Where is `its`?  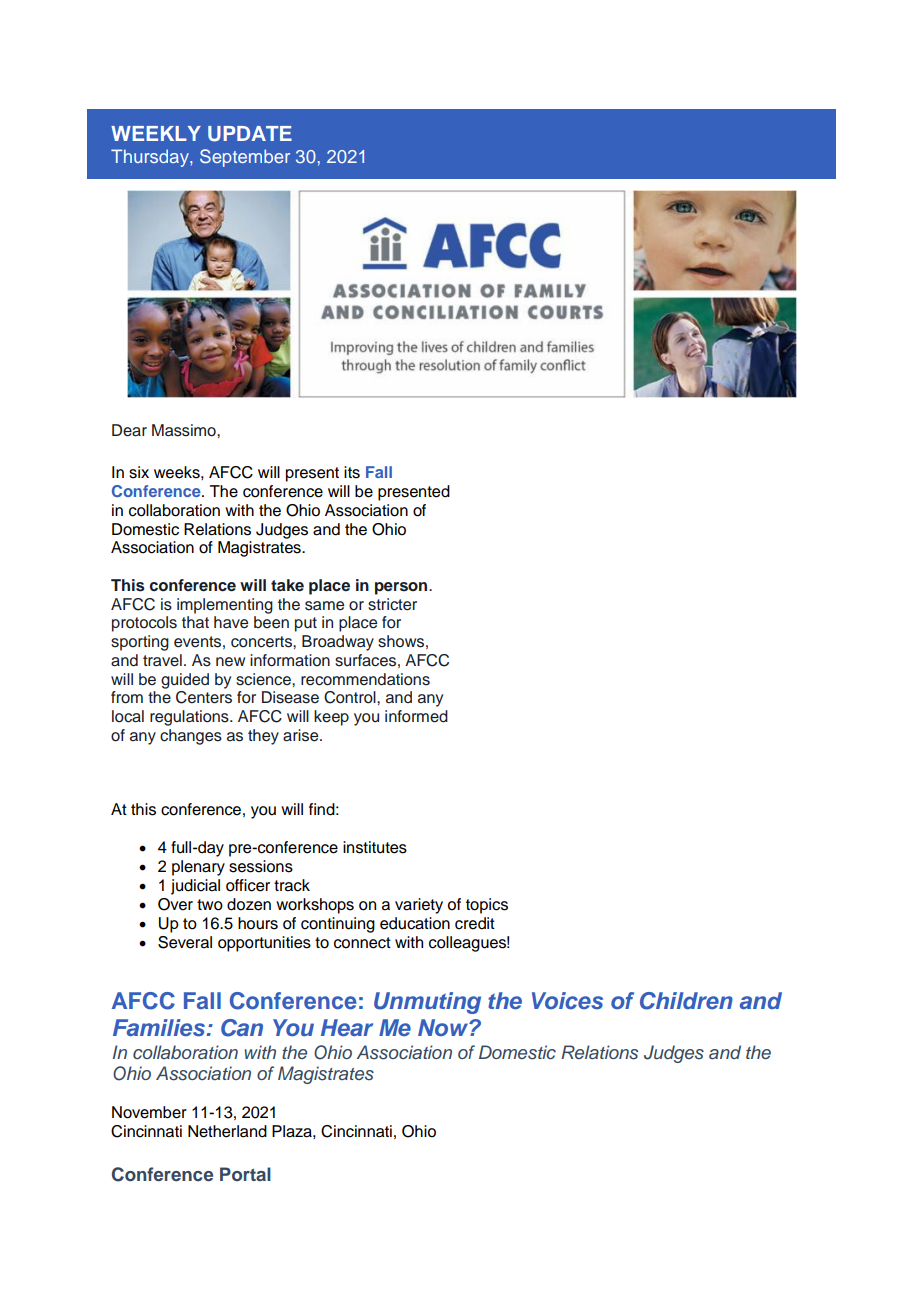 its is located at coordinates (352, 472).
